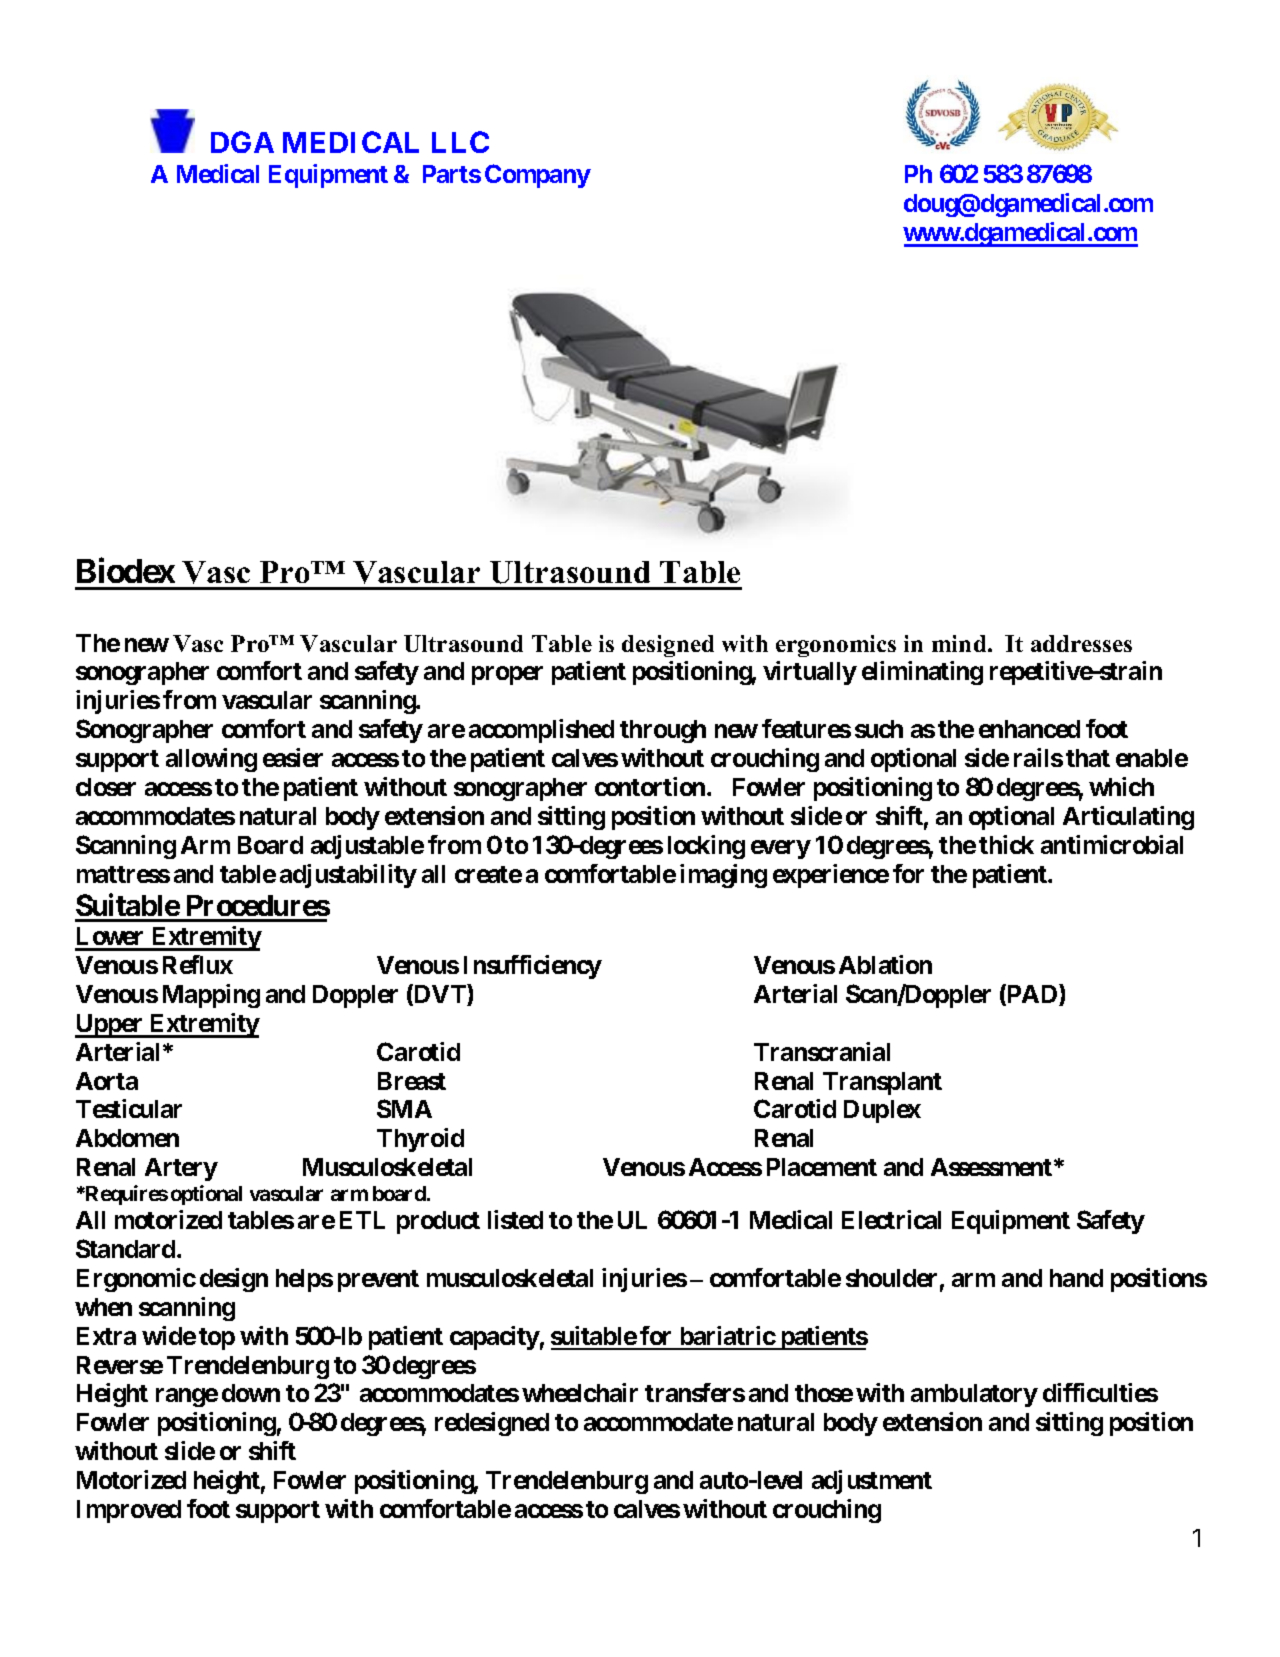 Image resolution: width=1280 pixels, height=1657 pixels. Describe the element at coordinates (507, 676) in the screenshot. I see `proper` at that location.
